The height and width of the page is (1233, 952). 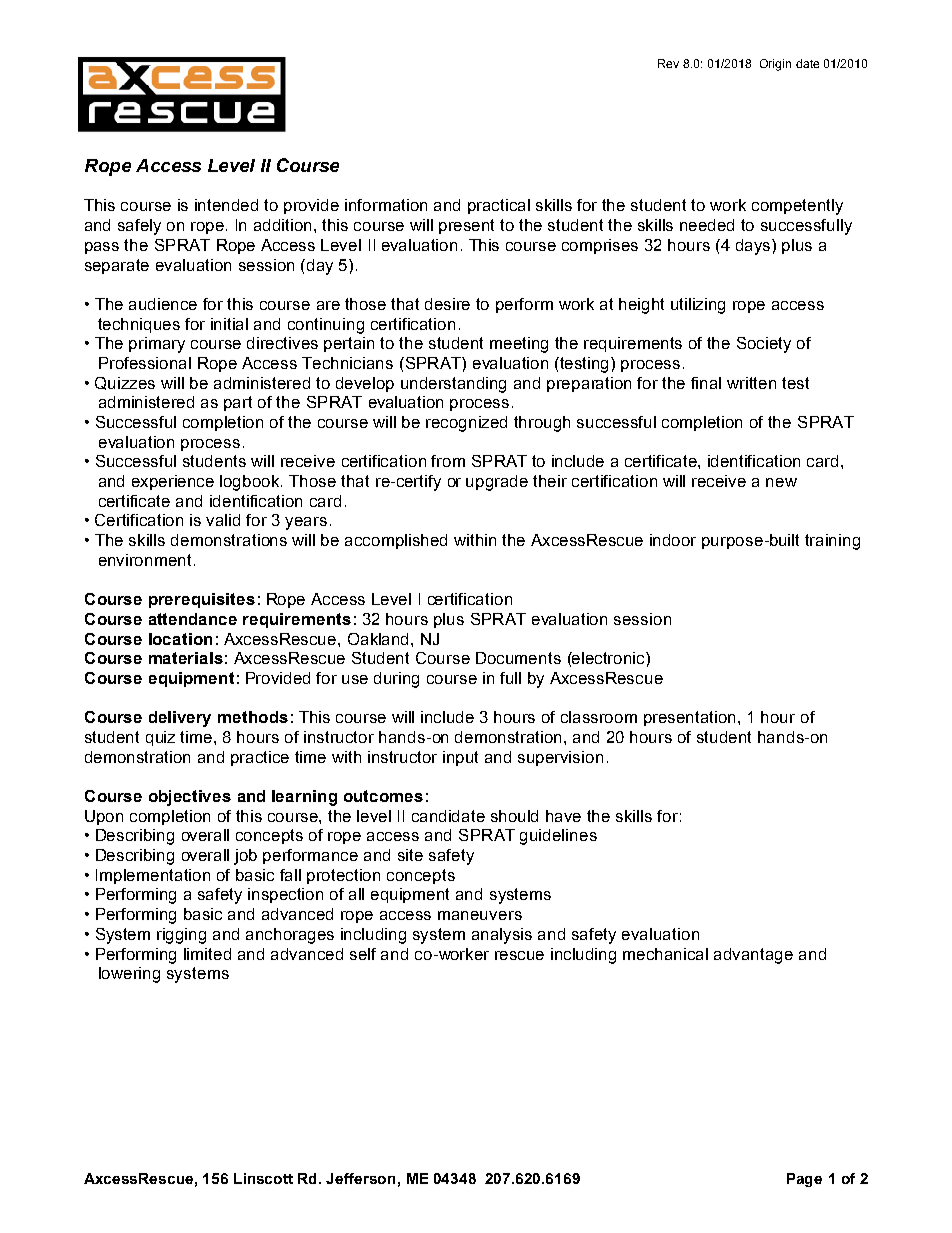 I want to click on primary, so click(x=157, y=345).
